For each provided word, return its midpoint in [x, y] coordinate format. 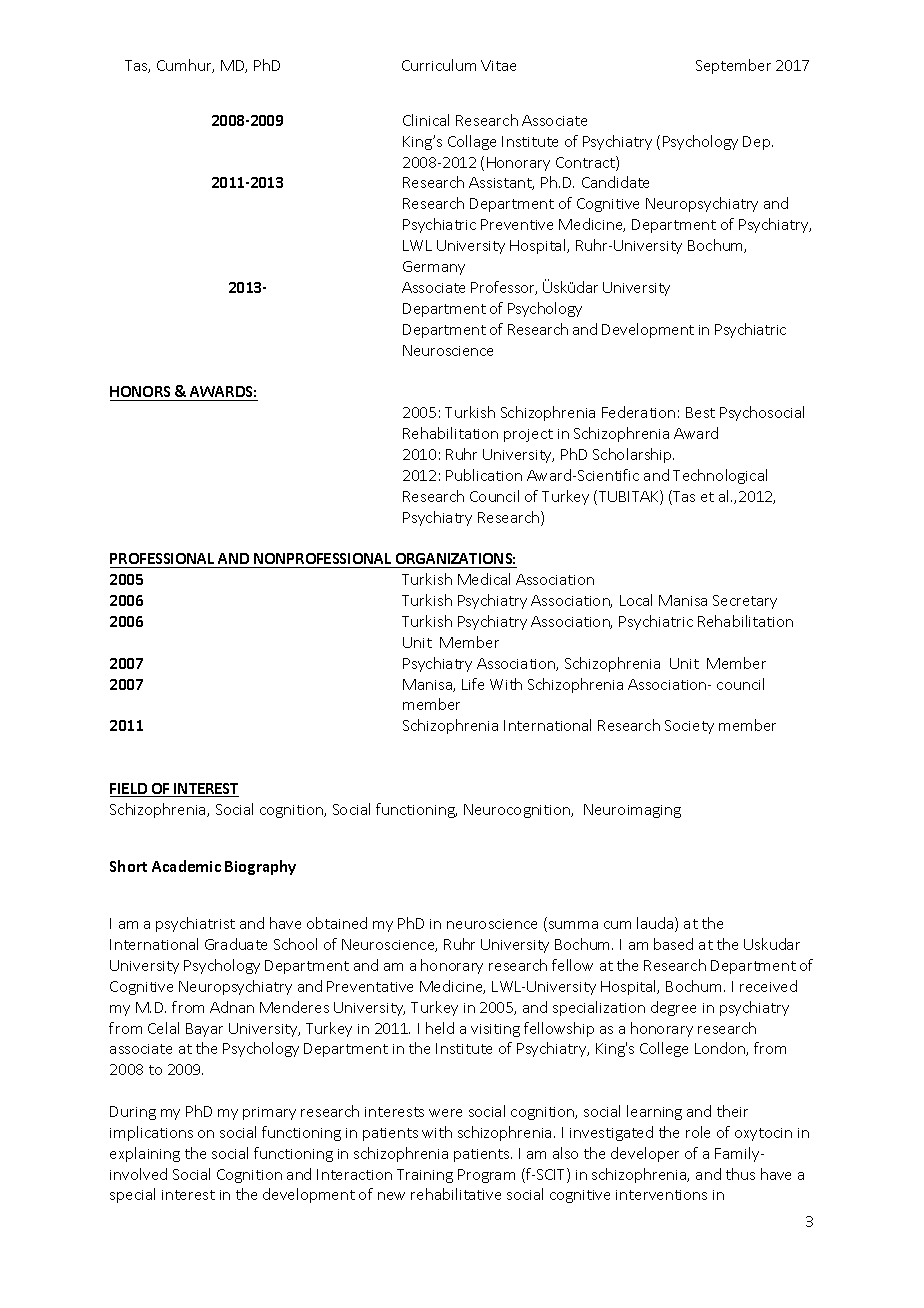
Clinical [426, 120]
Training [425, 1176]
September [733, 66]
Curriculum [439, 65]
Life [473, 684]
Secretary [745, 602]
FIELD [130, 790]
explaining [145, 1154]
